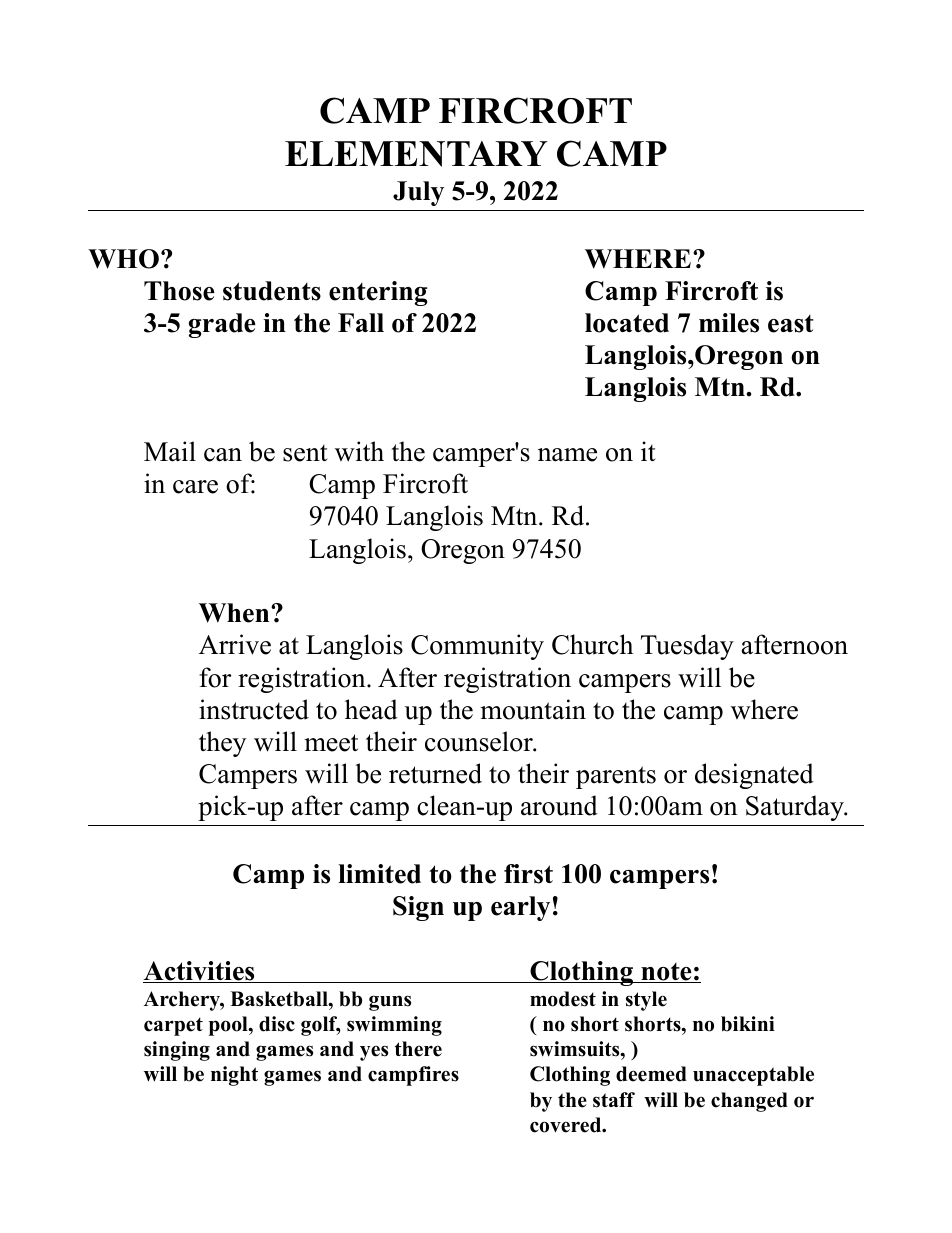 The height and width of the screenshot is (1233, 952). What do you see at coordinates (359, 451) in the screenshot?
I see `with` at bounding box center [359, 451].
